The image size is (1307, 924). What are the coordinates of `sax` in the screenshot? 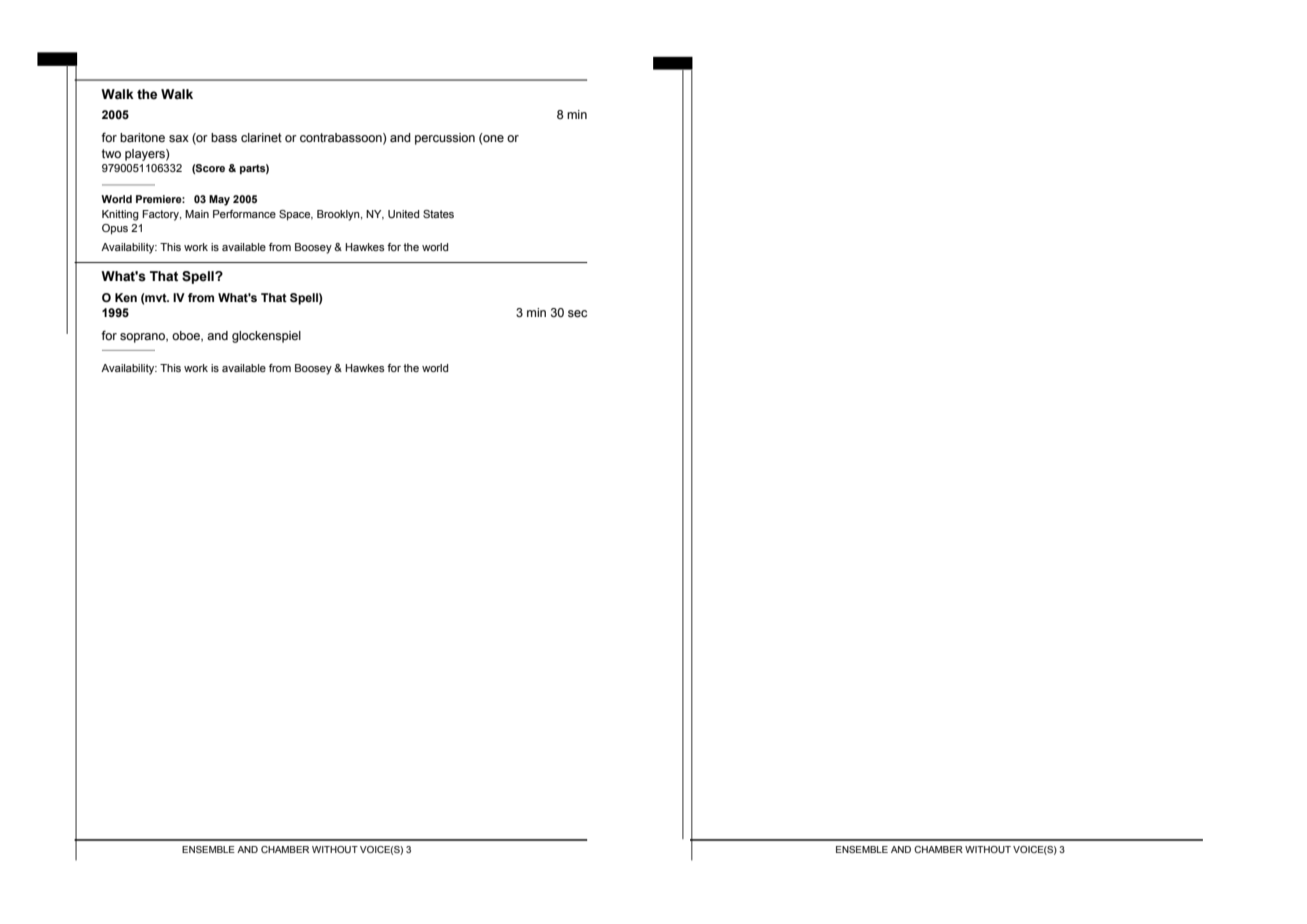 It's located at (179, 138).
